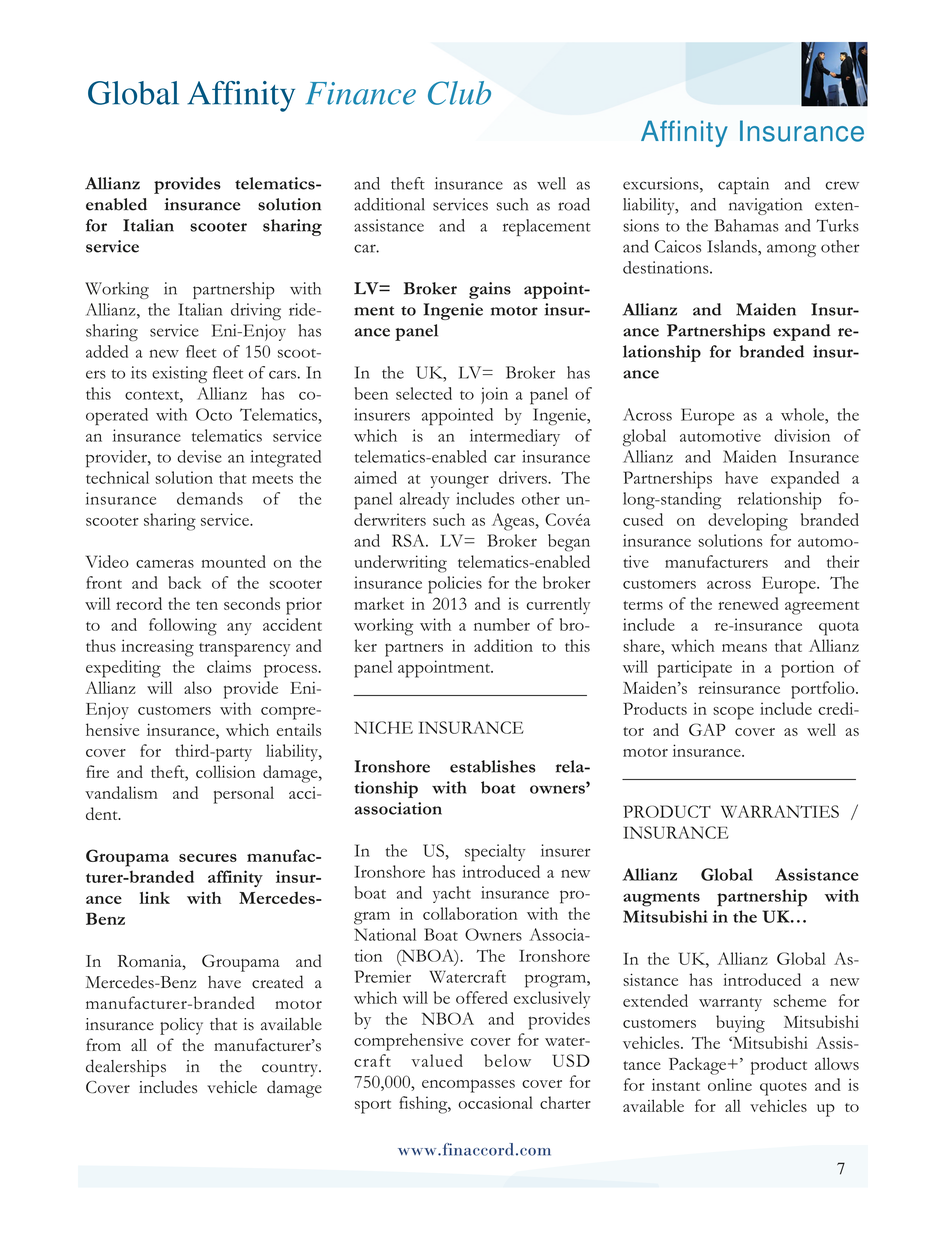 The image size is (952, 1233). Describe the element at coordinates (226, 771) in the screenshot. I see `collision` at that location.
